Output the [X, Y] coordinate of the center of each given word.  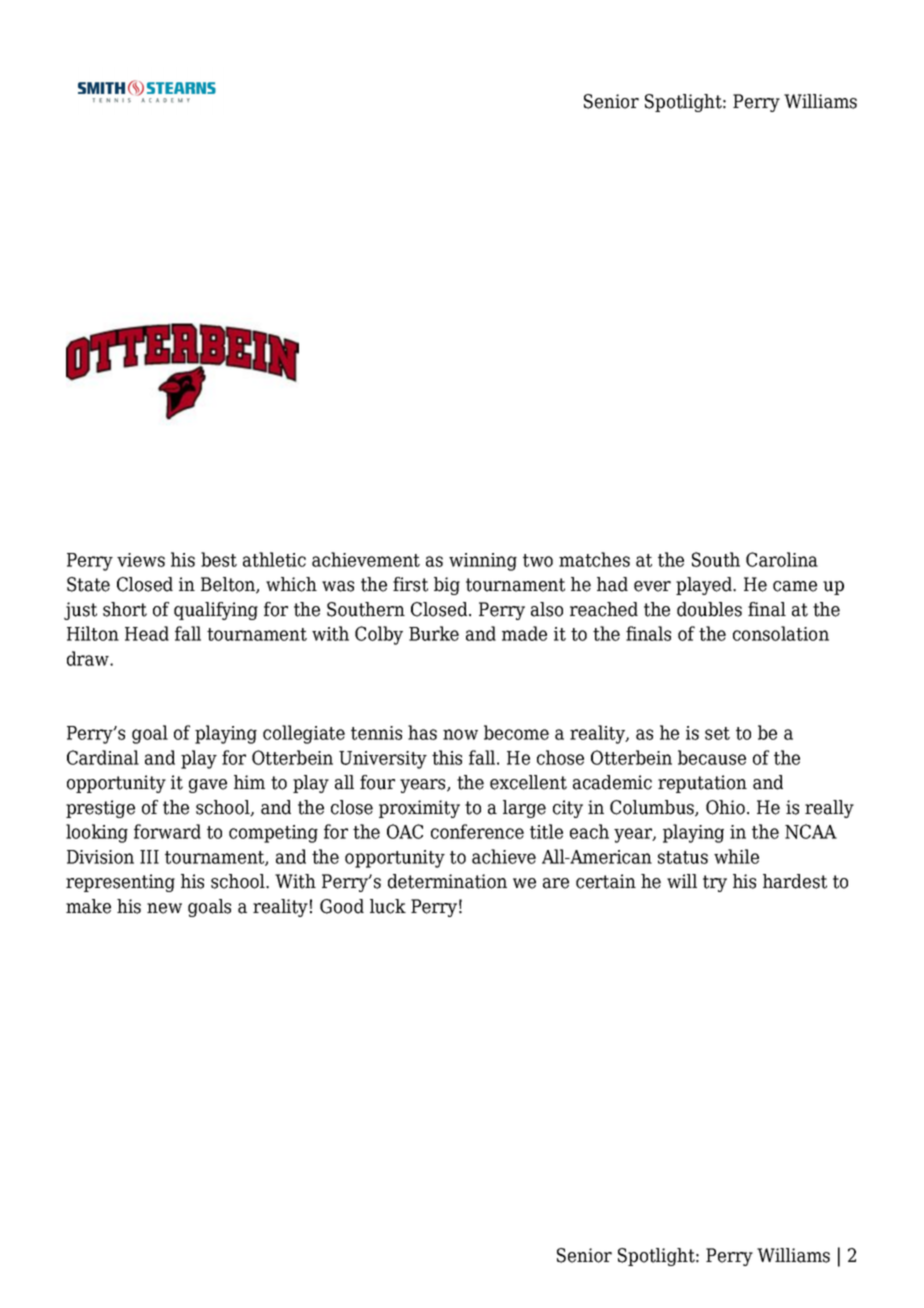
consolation [781, 633]
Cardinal [103, 757]
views [141, 560]
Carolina [782, 559]
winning [483, 562]
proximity [419, 809]
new [164, 908]
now [460, 734]
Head [147, 633]
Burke [434, 633]
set [717, 733]
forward [167, 831]
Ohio [725, 807]
